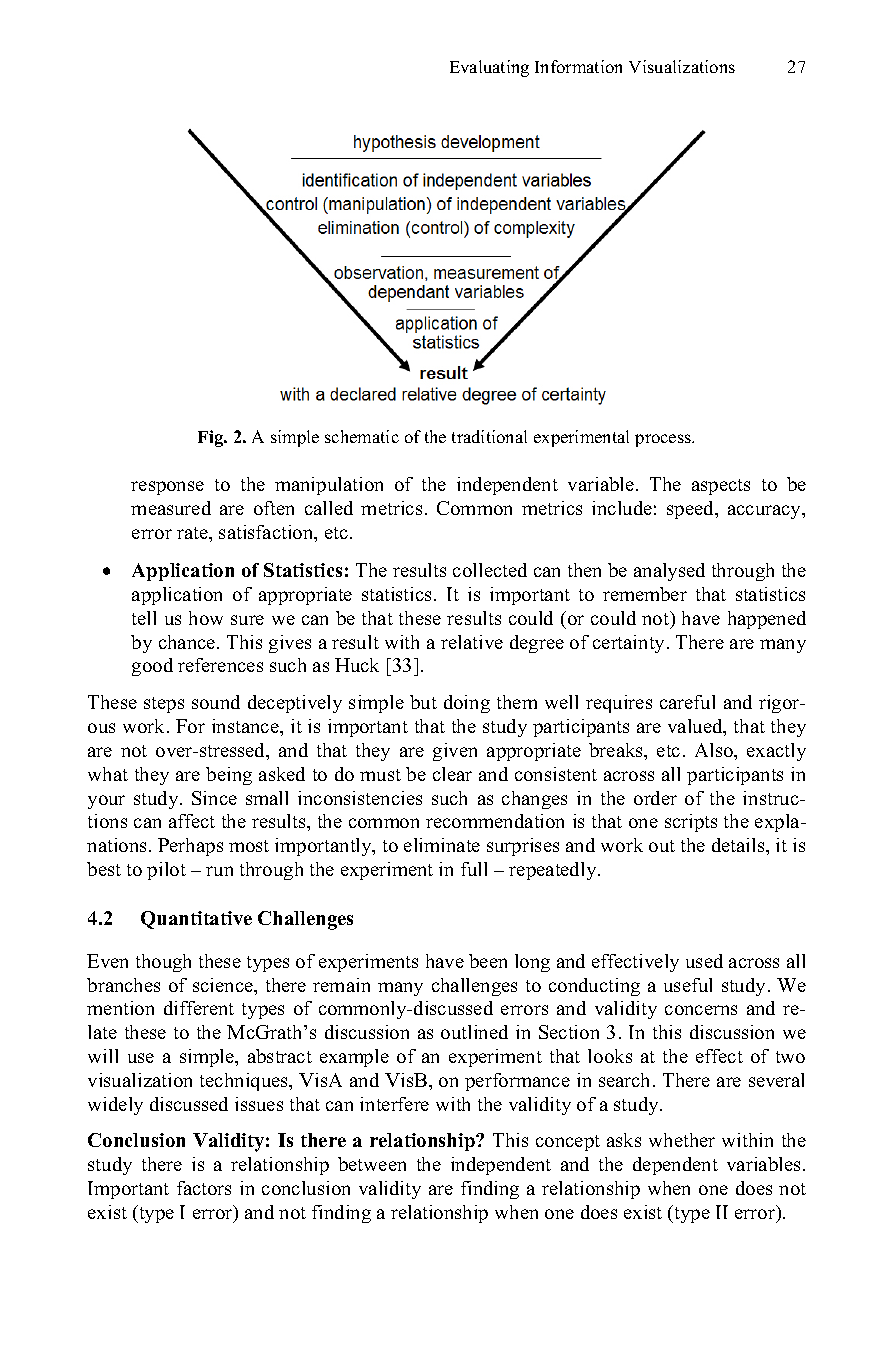  What do you see at coordinates (188, 642) in the document?
I see `chance` at bounding box center [188, 642].
